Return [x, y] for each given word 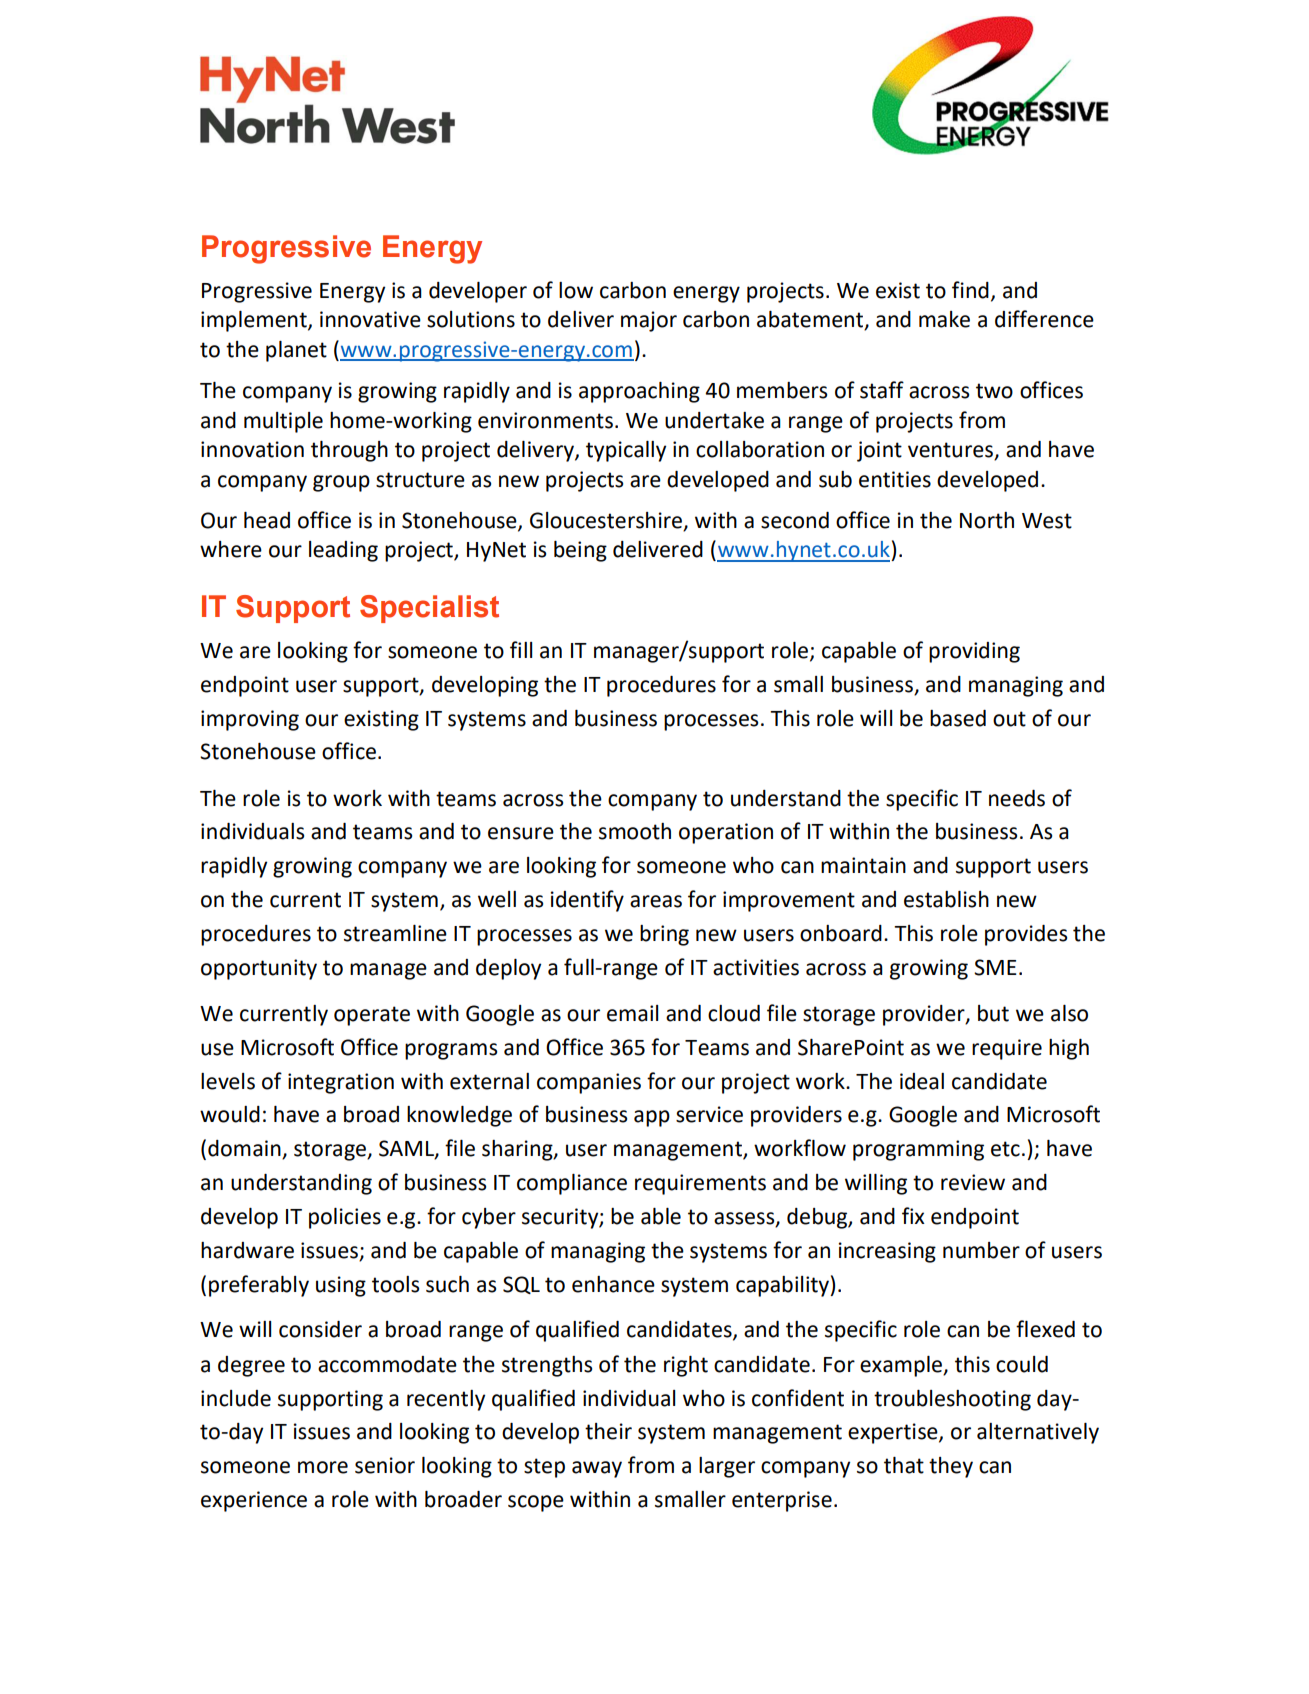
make [944, 319]
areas [656, 901]
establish [946, 899]
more [323, 1467]
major [649, 321]
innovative [370, 319]
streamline [395, 933]
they [951, 1467]
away [597, 1469]
